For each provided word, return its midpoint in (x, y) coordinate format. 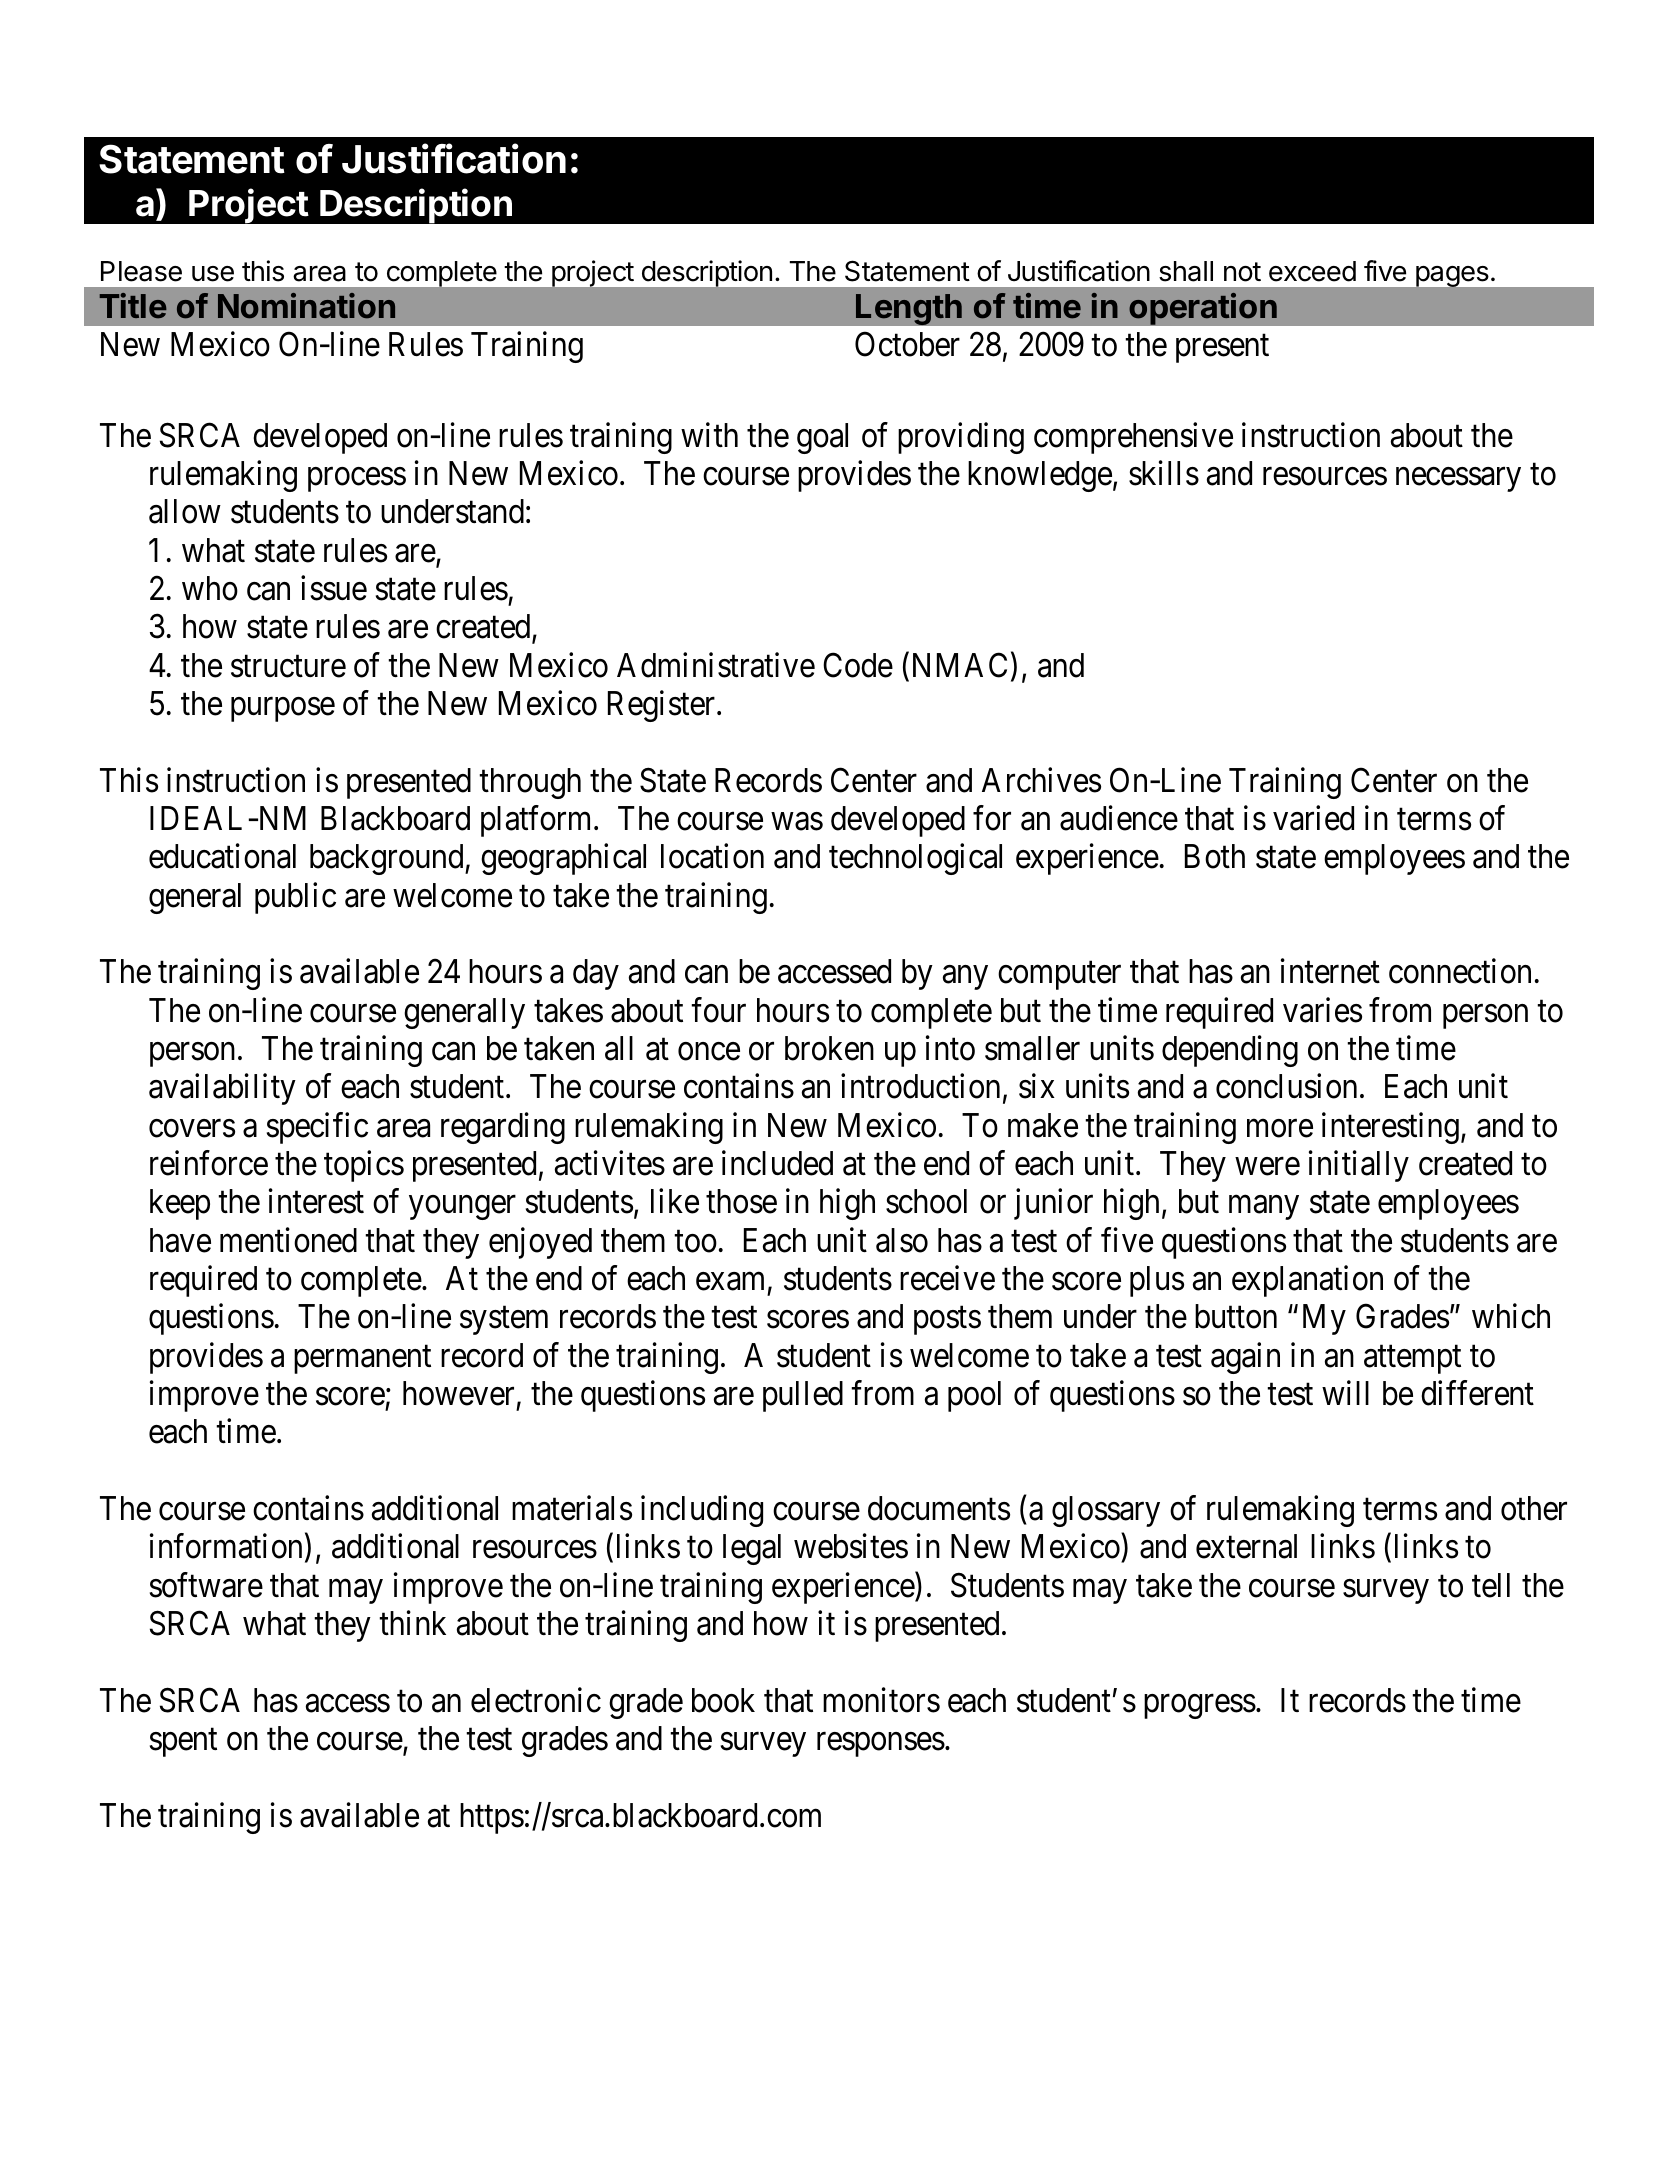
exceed (1312, 271)
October (907, 344)
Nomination (306, 306)
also (902, 1240)
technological (915, 859)
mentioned (288, 1240)
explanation (1307, 1281)
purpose (283, 710)
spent (183, 1743)
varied (1313, 818)
